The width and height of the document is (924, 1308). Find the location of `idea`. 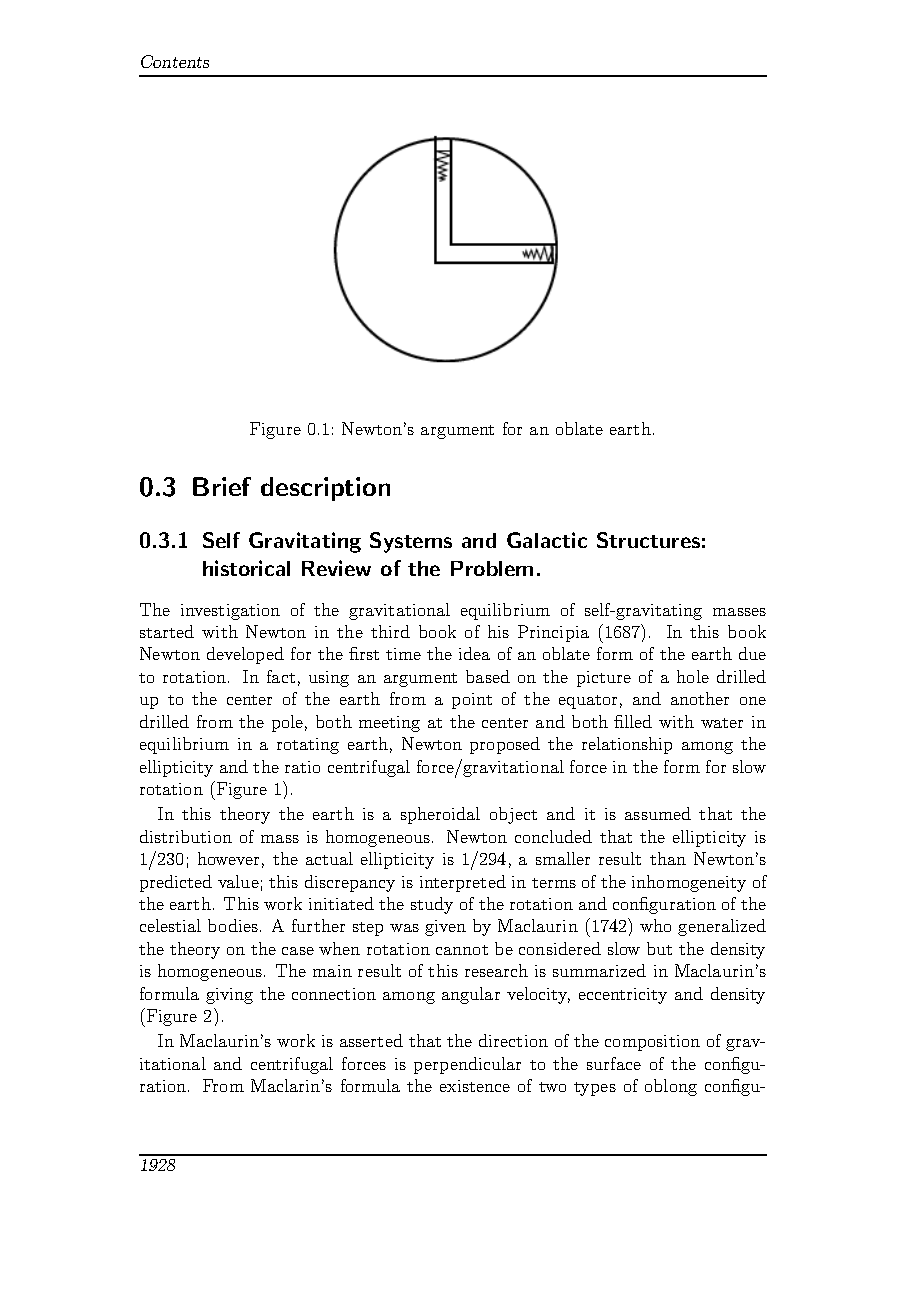

idea is located at coordinates (474, 653).
